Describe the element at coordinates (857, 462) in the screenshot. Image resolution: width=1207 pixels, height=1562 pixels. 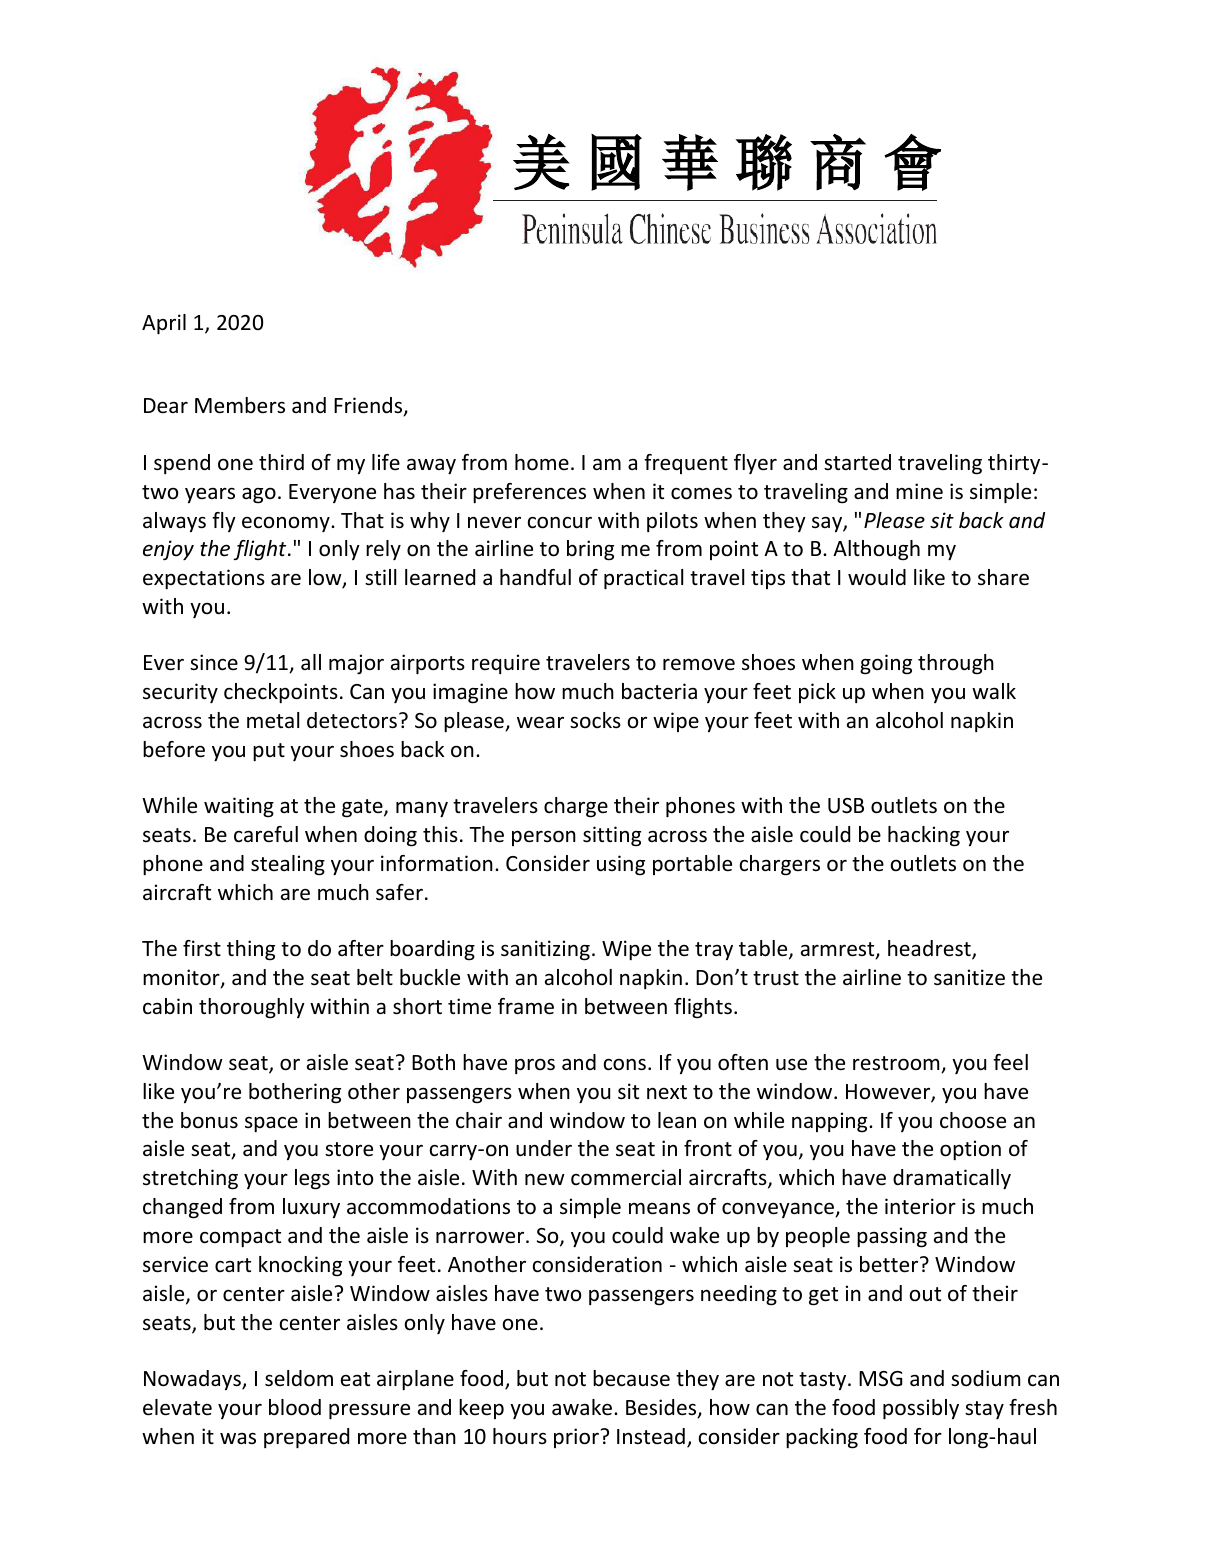
I see `started` at that location.
